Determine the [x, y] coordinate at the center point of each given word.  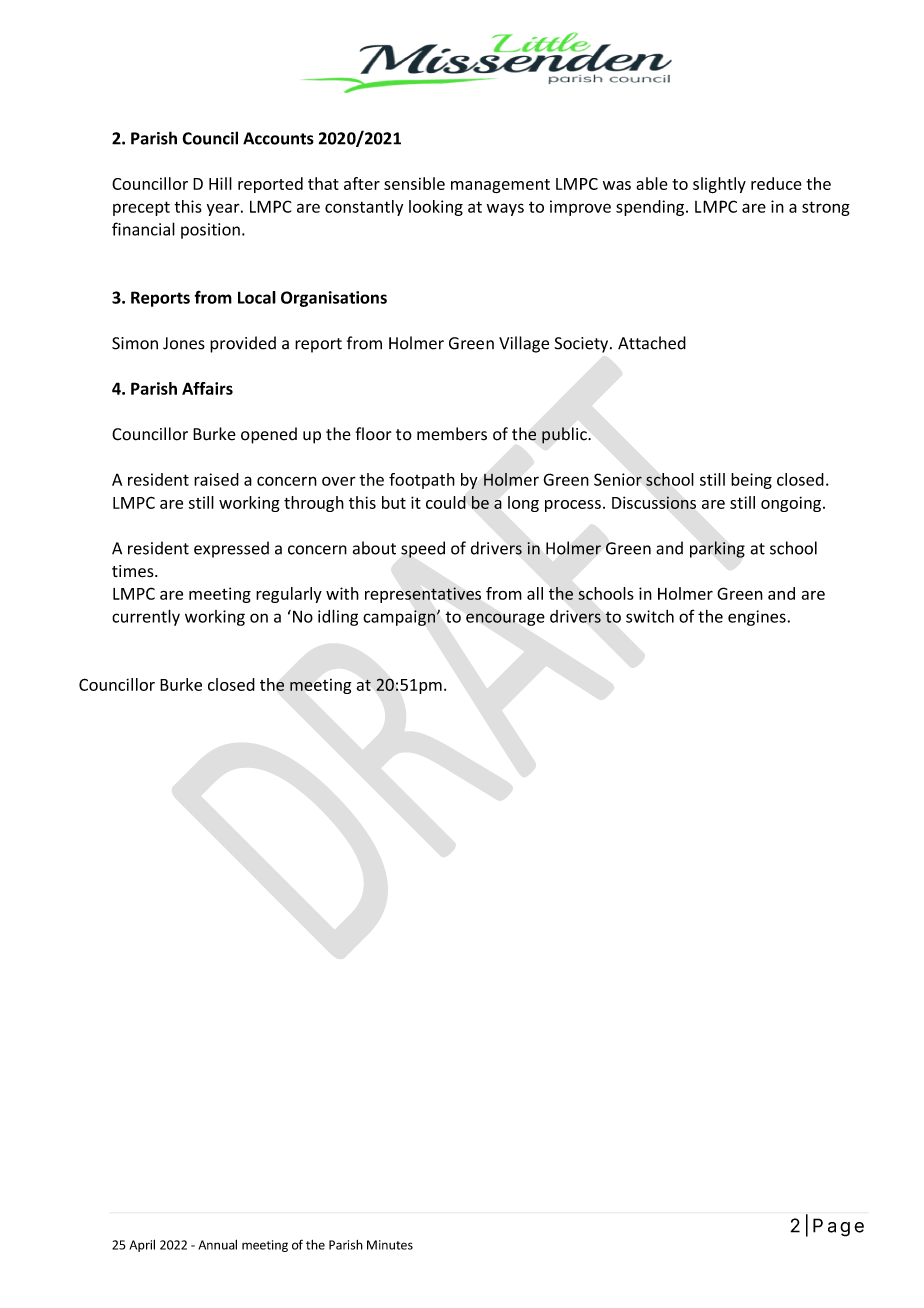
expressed [231, 549]
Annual [217, 1244]
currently [146, 617]
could [446, 502]
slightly [719, 185]
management [500, 186]
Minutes [390, 1245]
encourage [505, 619]
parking [717, 549]
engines [758, 618]
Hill [220, 183]
